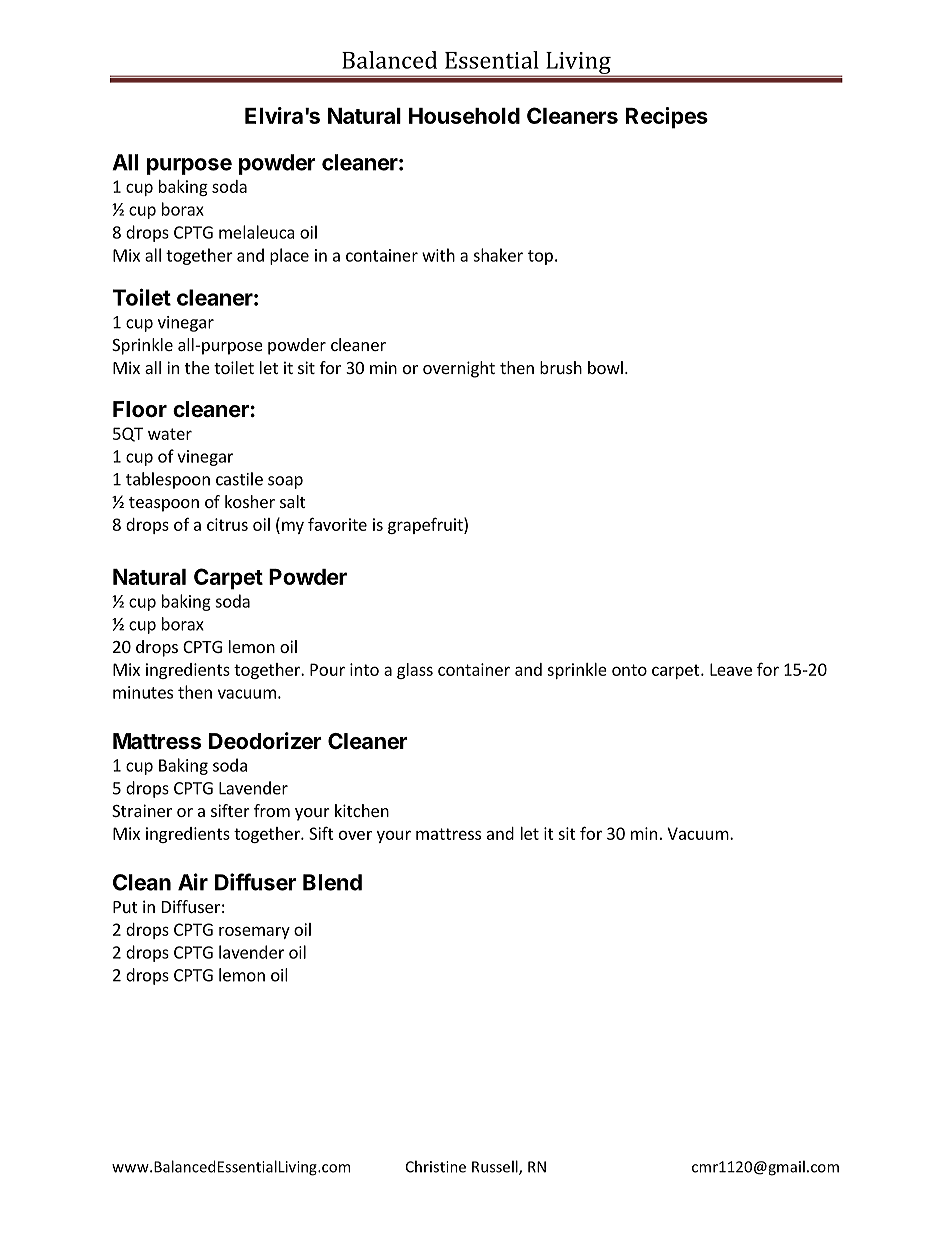 This document has width=952, height=1233. Describe the element at coordinates (496, 1167) in the document. I see `Russell` at that location.
